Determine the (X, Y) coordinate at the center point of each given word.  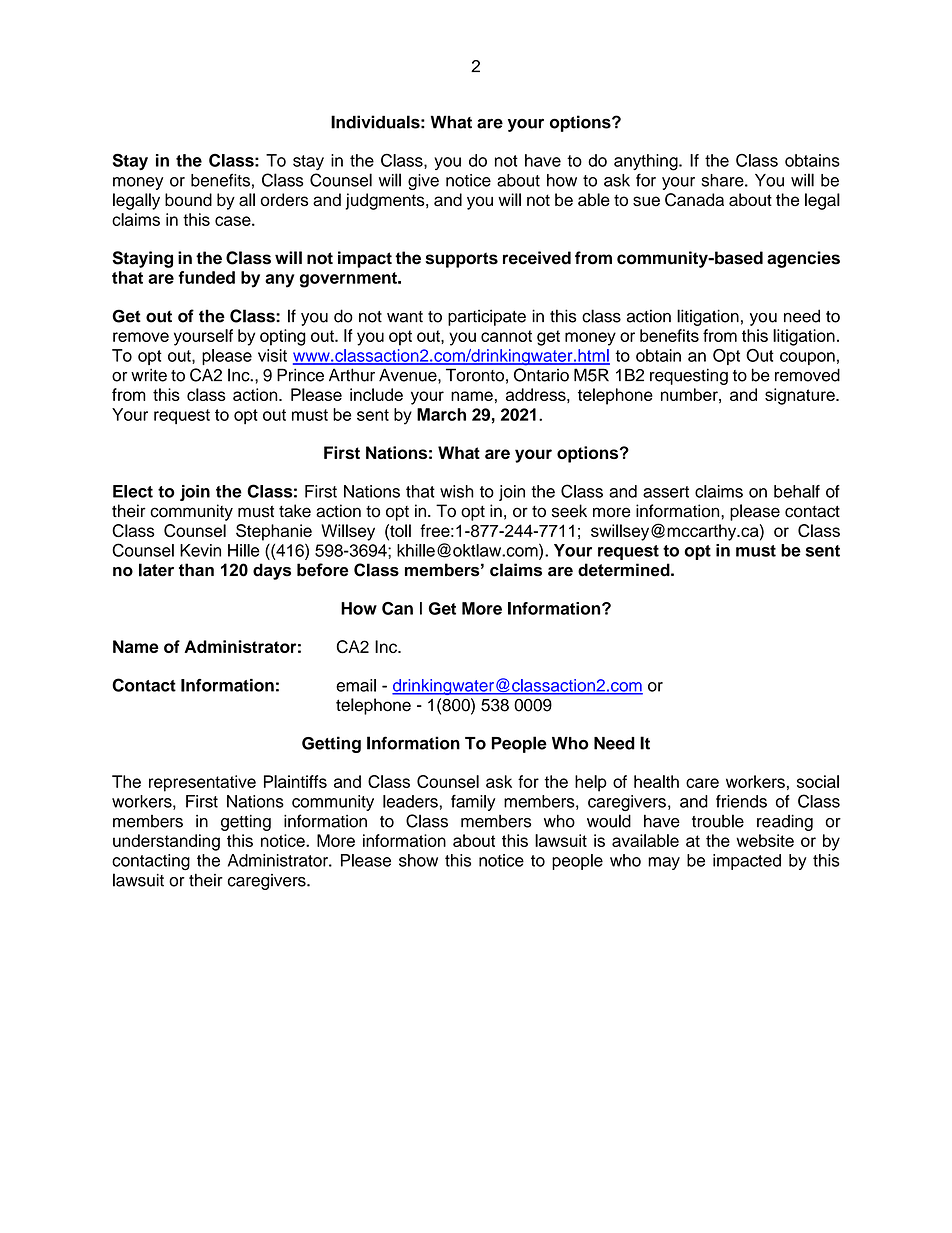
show (418, 860)
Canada (694, 200)
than (196, 570)
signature (801, 396)
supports (461, 260)
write (149, 375)
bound (188, 199)
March (441, 414)
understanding (166, 842)
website (765, 840)
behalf (797, 491)
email (356, 685)
